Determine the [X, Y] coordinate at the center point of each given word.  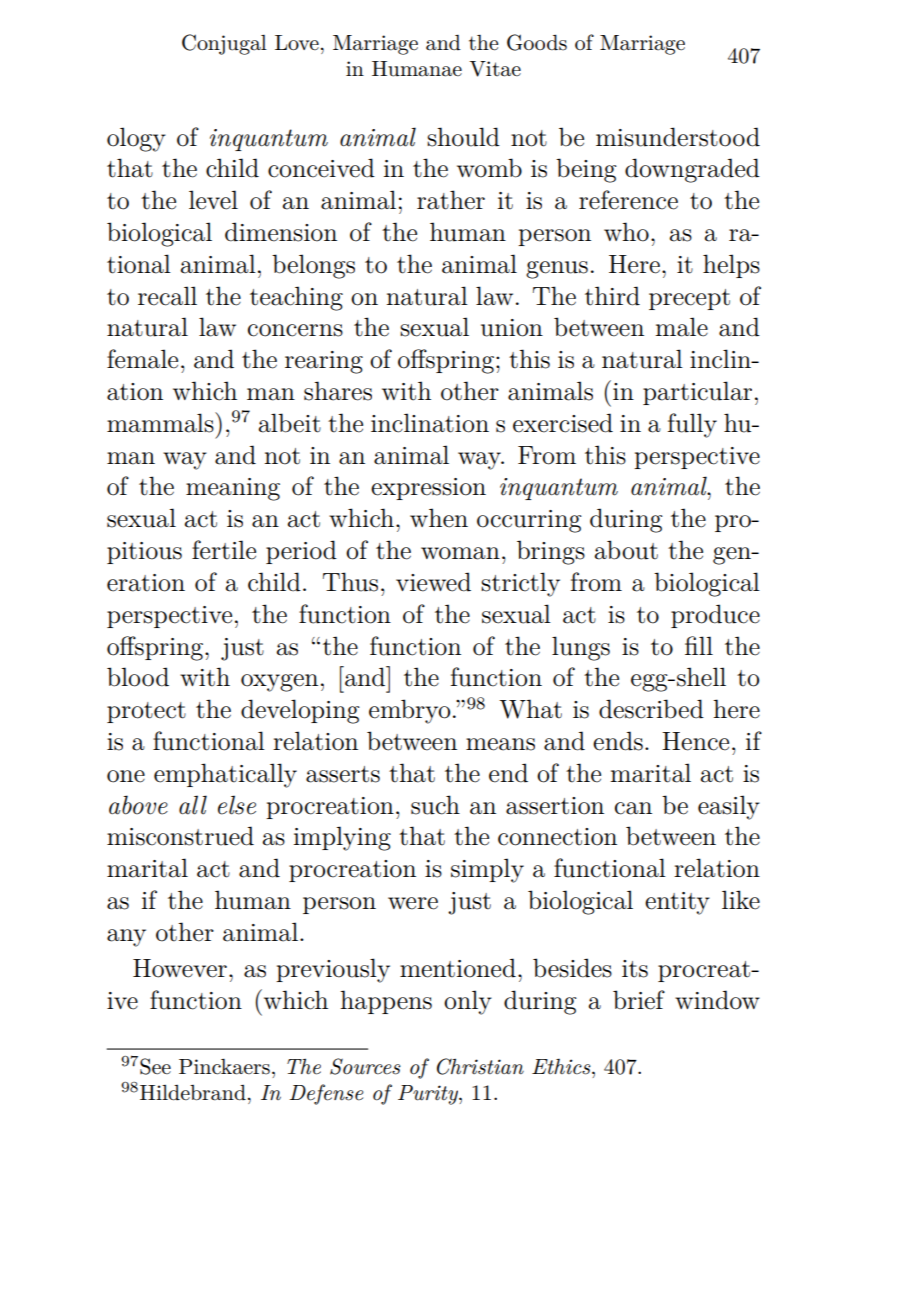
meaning [233, 489]
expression [428, 489]
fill [699, 645]
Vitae [495, 69]
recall [167, 296]
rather [451, 200]
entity [677, 903]
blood [138, 677]
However [180, 968]
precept [689, 299]
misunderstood [678, 137]
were [413, 903]
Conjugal [224, 44]
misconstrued [180, 836]
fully [692, 425]
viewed [433, 582]
